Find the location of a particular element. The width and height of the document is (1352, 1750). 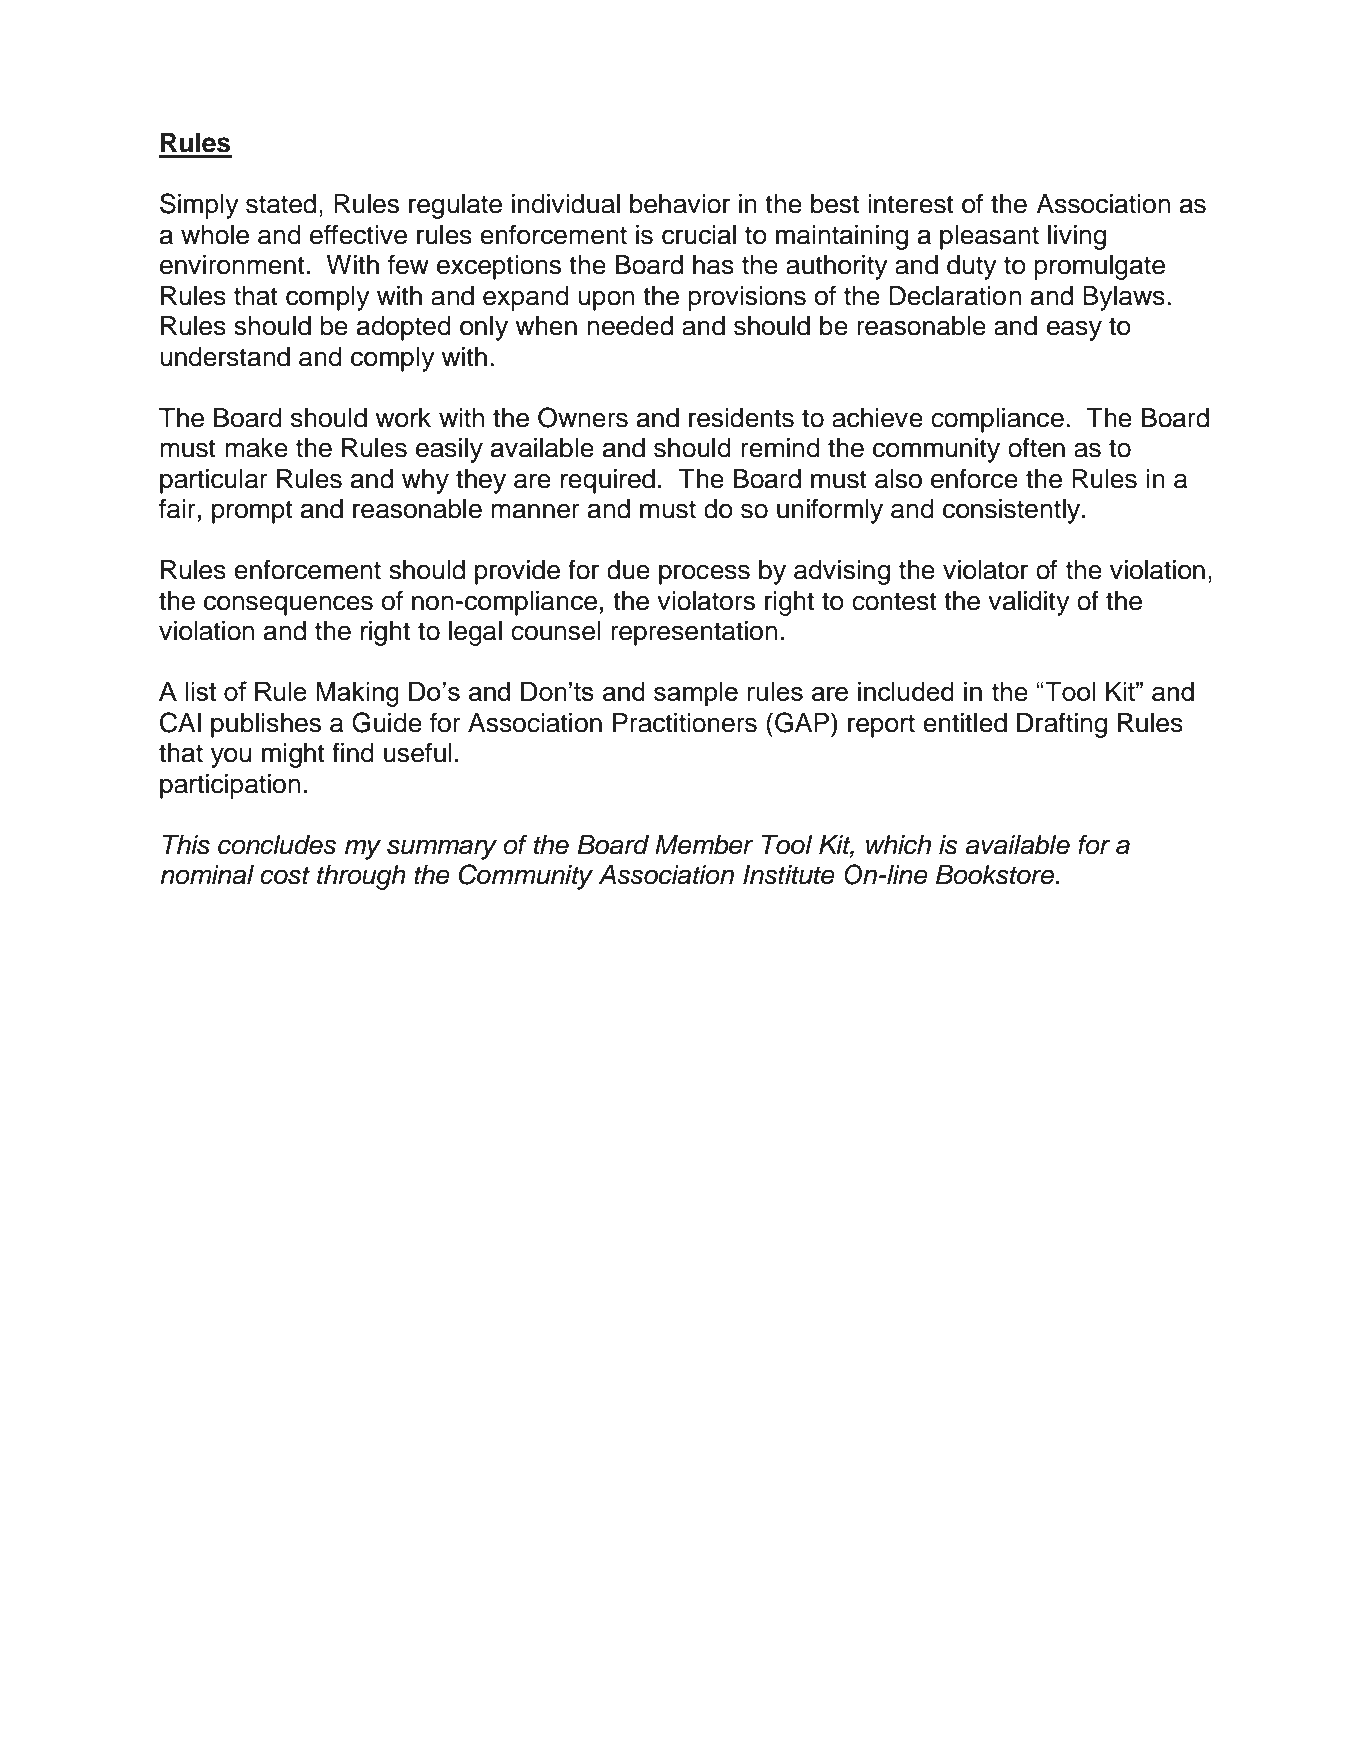

Owners is located at coordinates (583, 417).
